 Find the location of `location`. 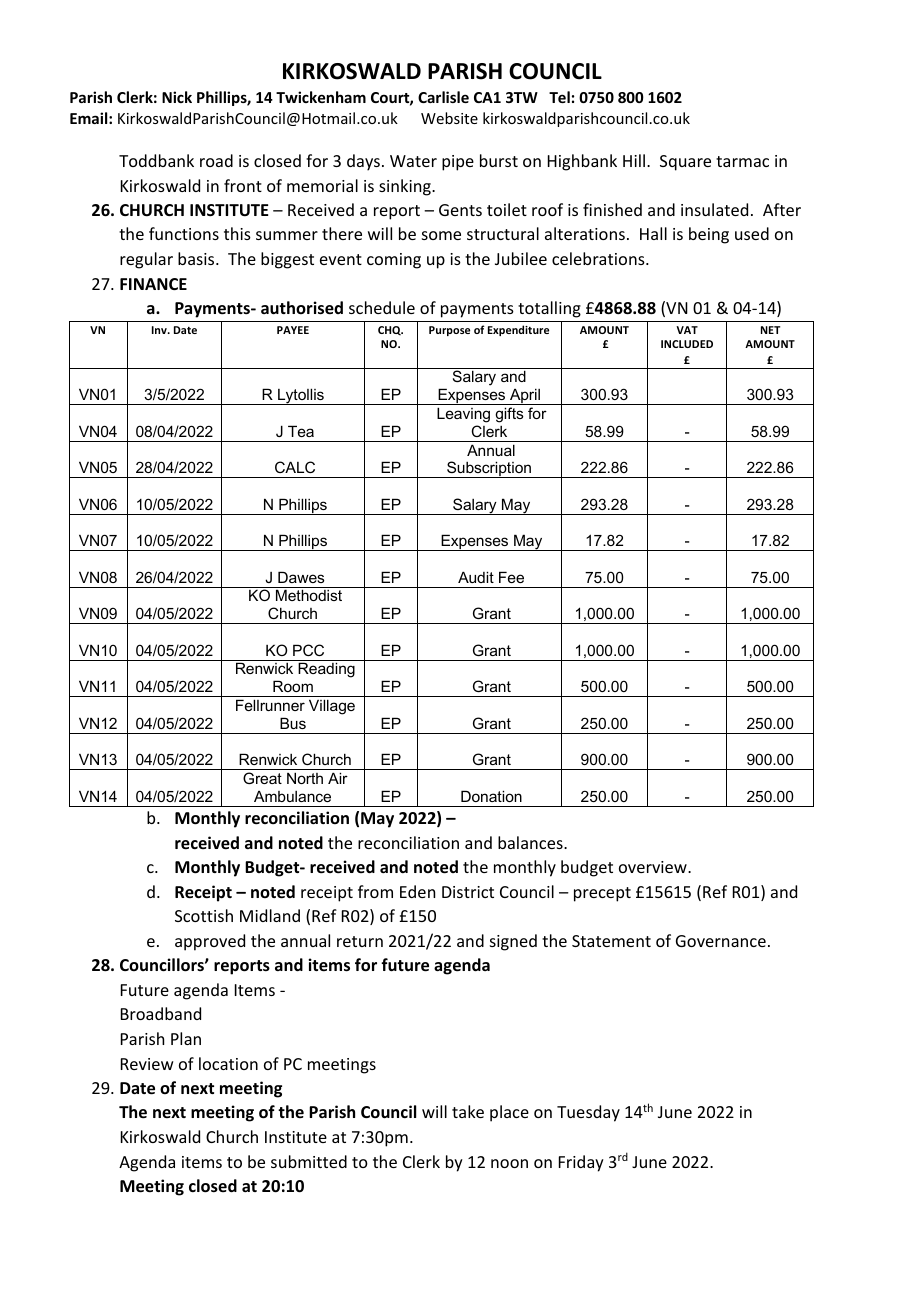

location is located at coordinates (228, 1063).
